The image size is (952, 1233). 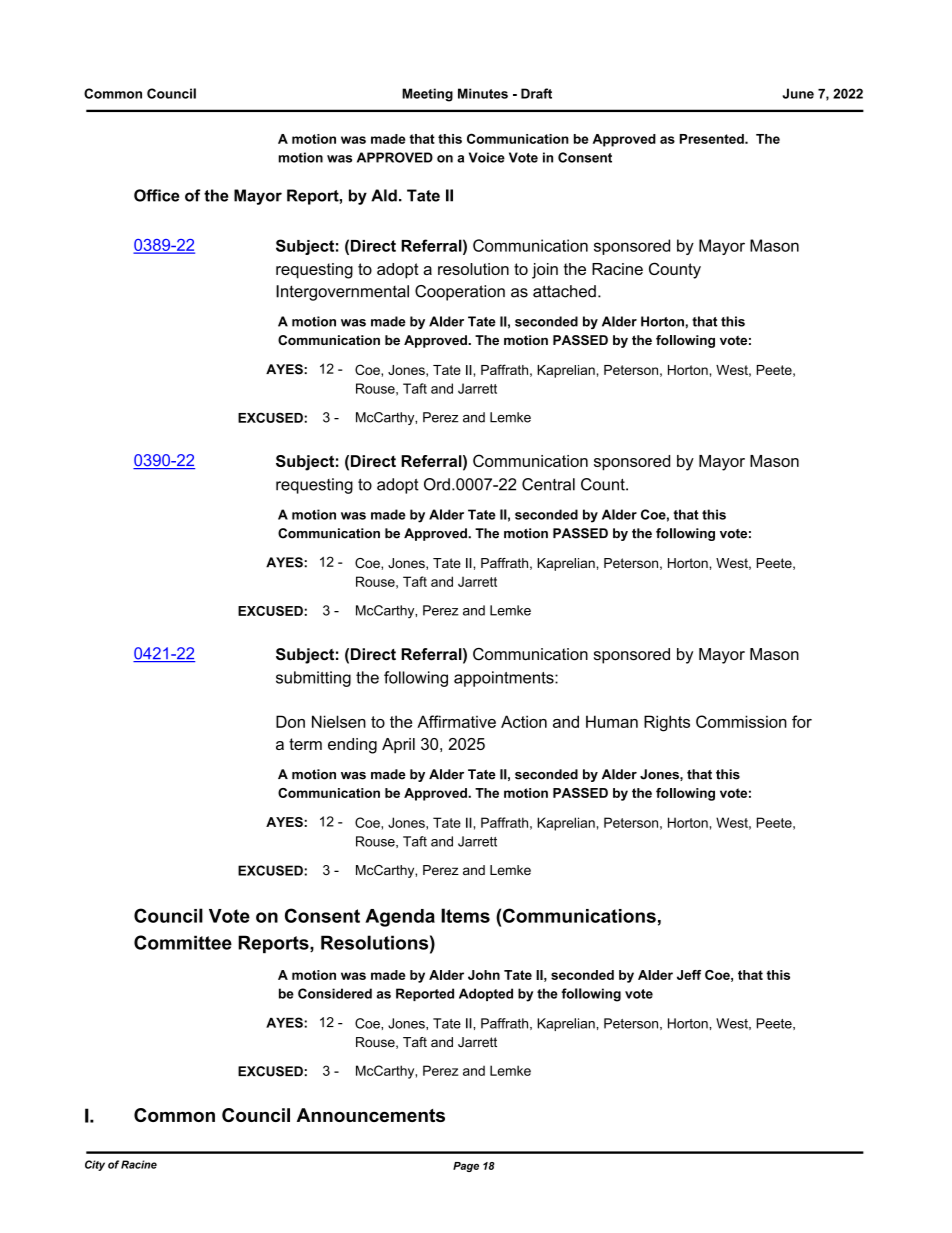 What do you see at coordinates (460, 293) in the page?
I see `Cooperation` at bounding box center [460, 293].
